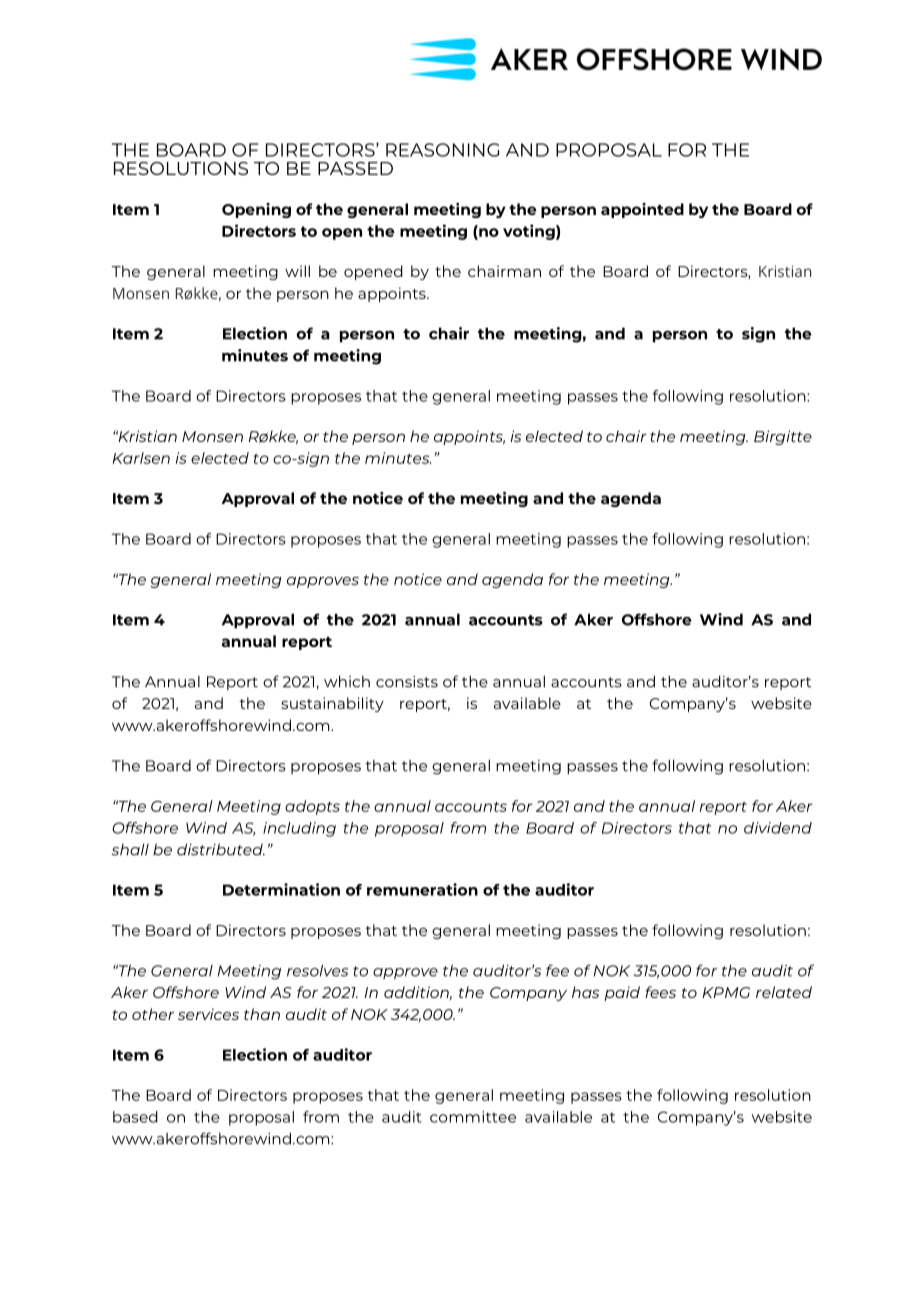 This screenshot has height=1308, width=924. Describe the element at coordinates (347, 681) in the screenshot. I see `which` at that location.
